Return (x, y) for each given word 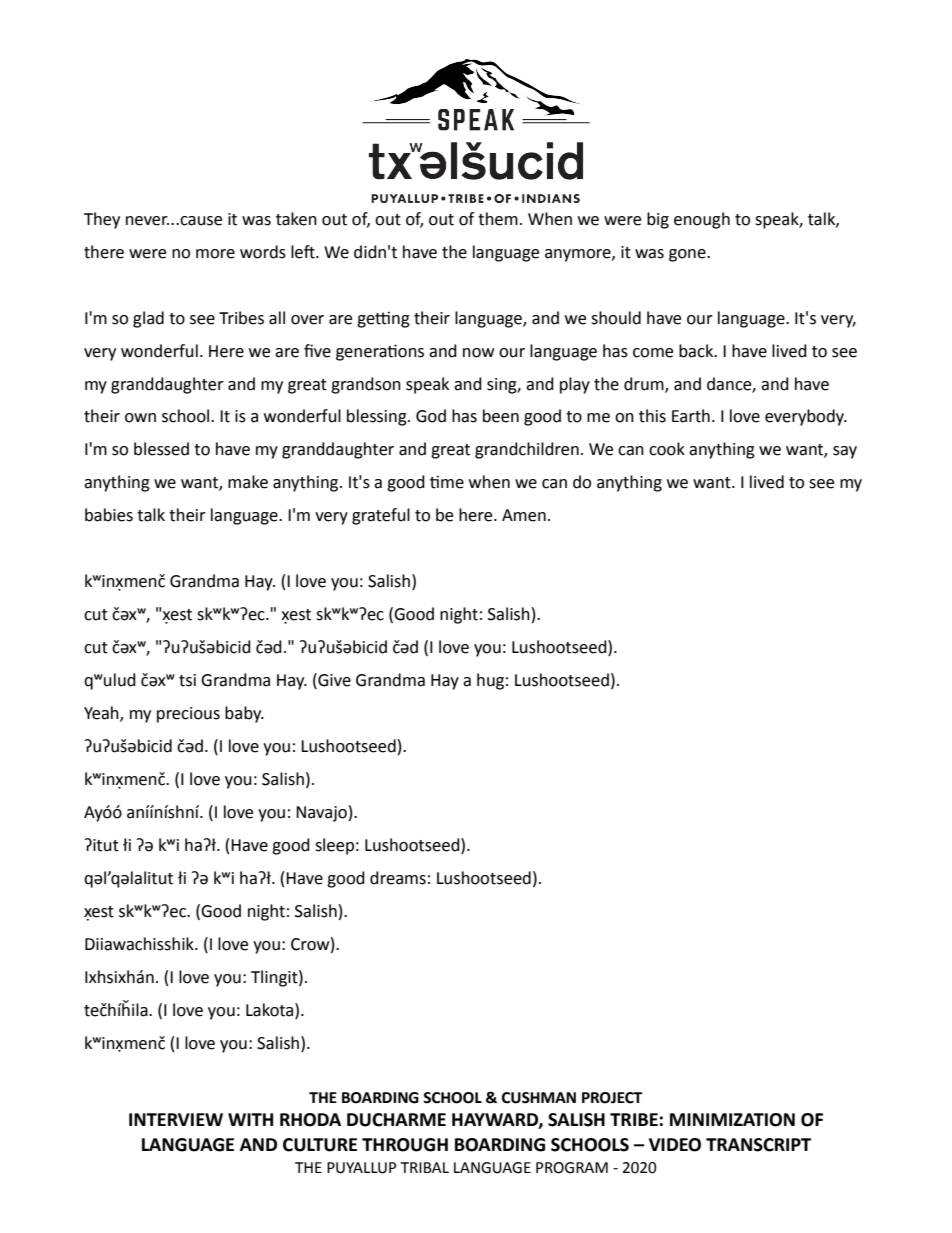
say (845, 452)
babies (109, 515)
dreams (398, 878)
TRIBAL (425, 1167)
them (498, 219)
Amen (524, 515)
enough (702, 220)
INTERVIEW (176, 1119)
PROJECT (612, 1098)
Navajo (321, 814)
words (263, 252)
